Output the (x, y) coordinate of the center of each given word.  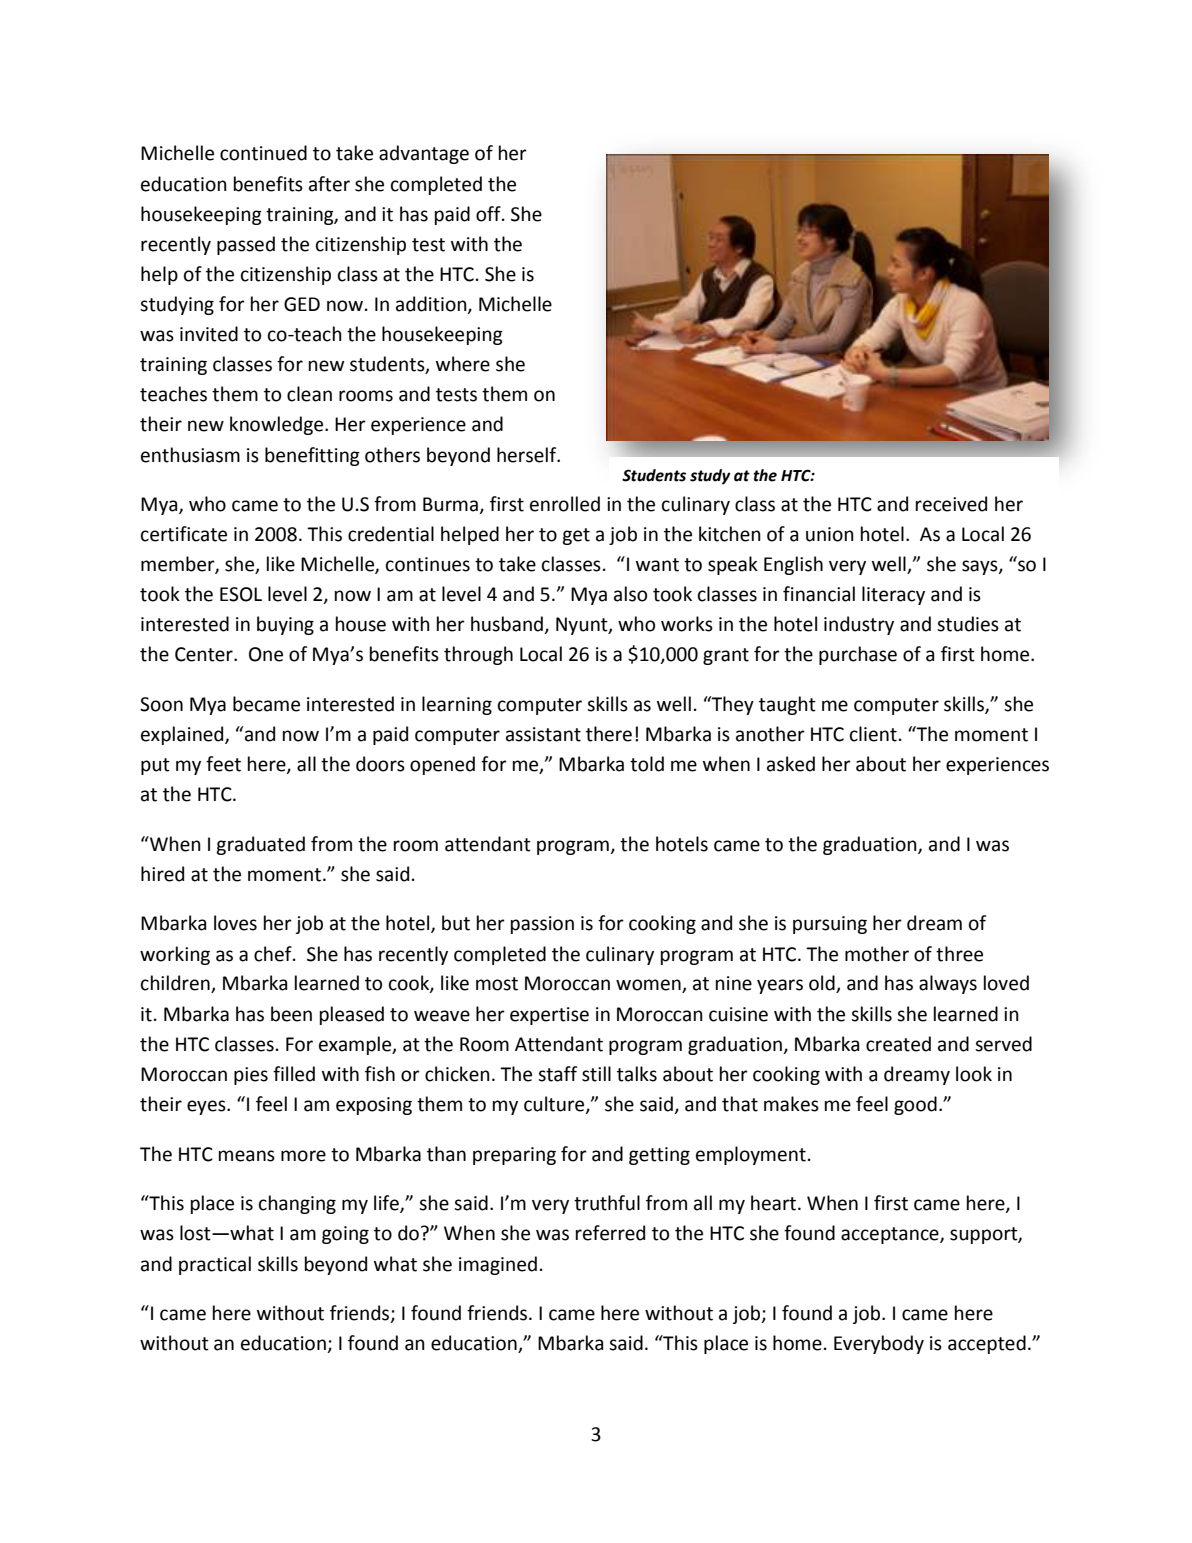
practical (215, 1265)
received (951, 504)
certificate (184, 534)
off (489, 214)
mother (877, 954)
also (630, 594)
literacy (893, 595)
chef (274, 954)
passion (542, 925)
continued (263, 153)
